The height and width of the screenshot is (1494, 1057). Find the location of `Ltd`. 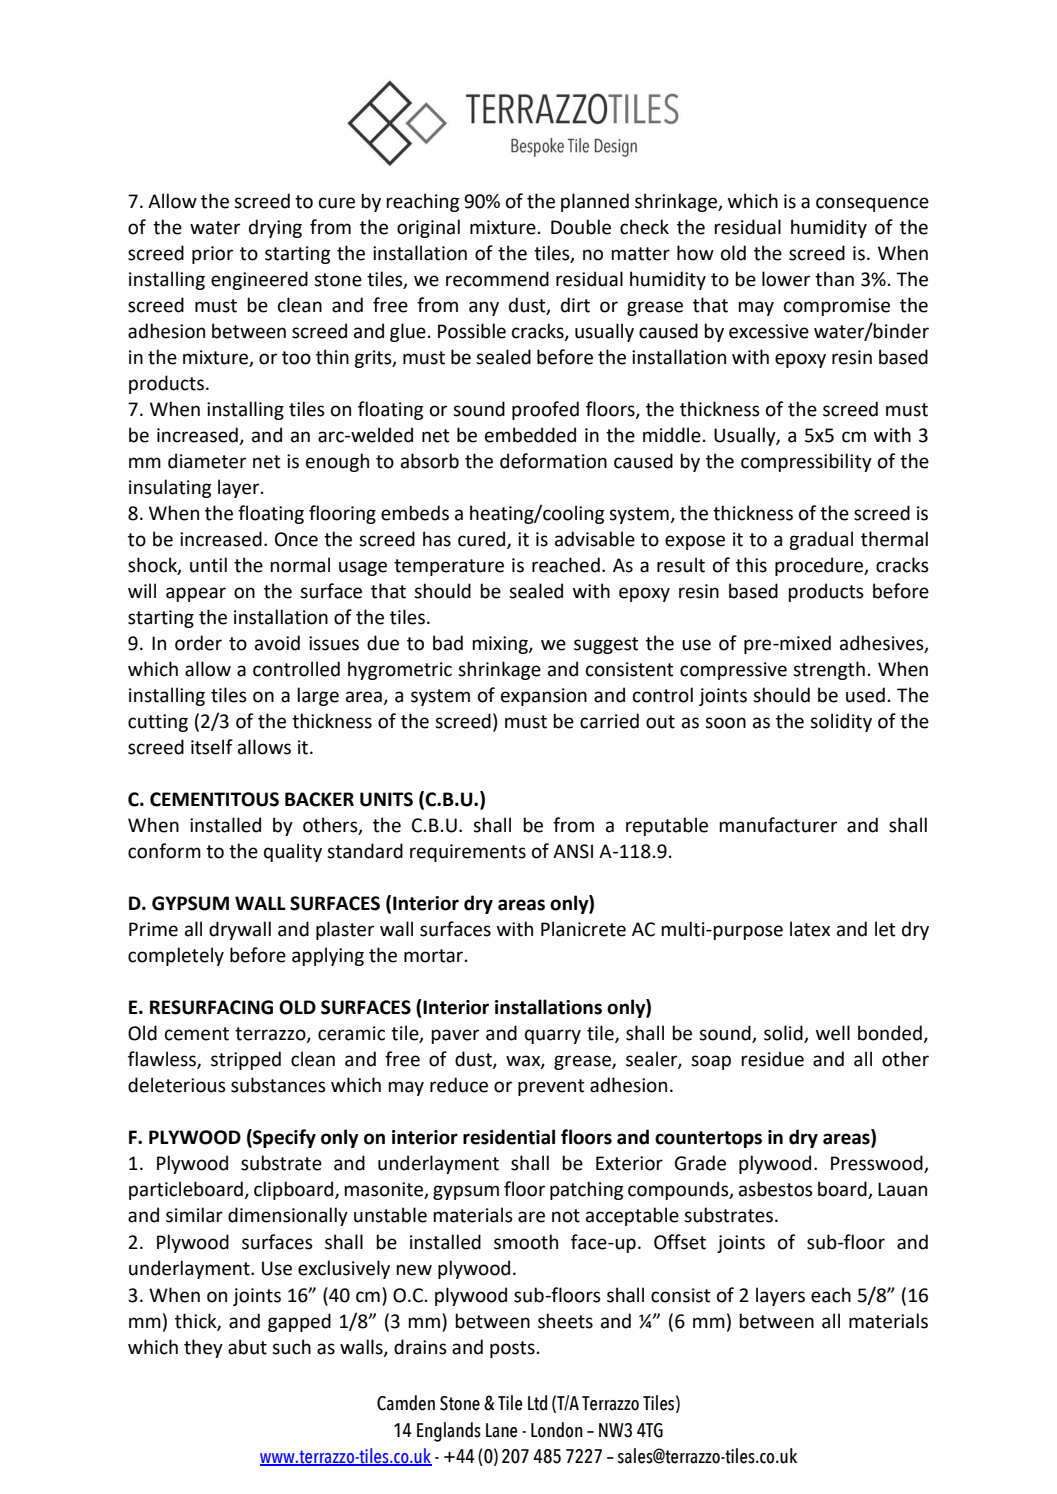

Ltd is located at coordinates (537, 1403).
